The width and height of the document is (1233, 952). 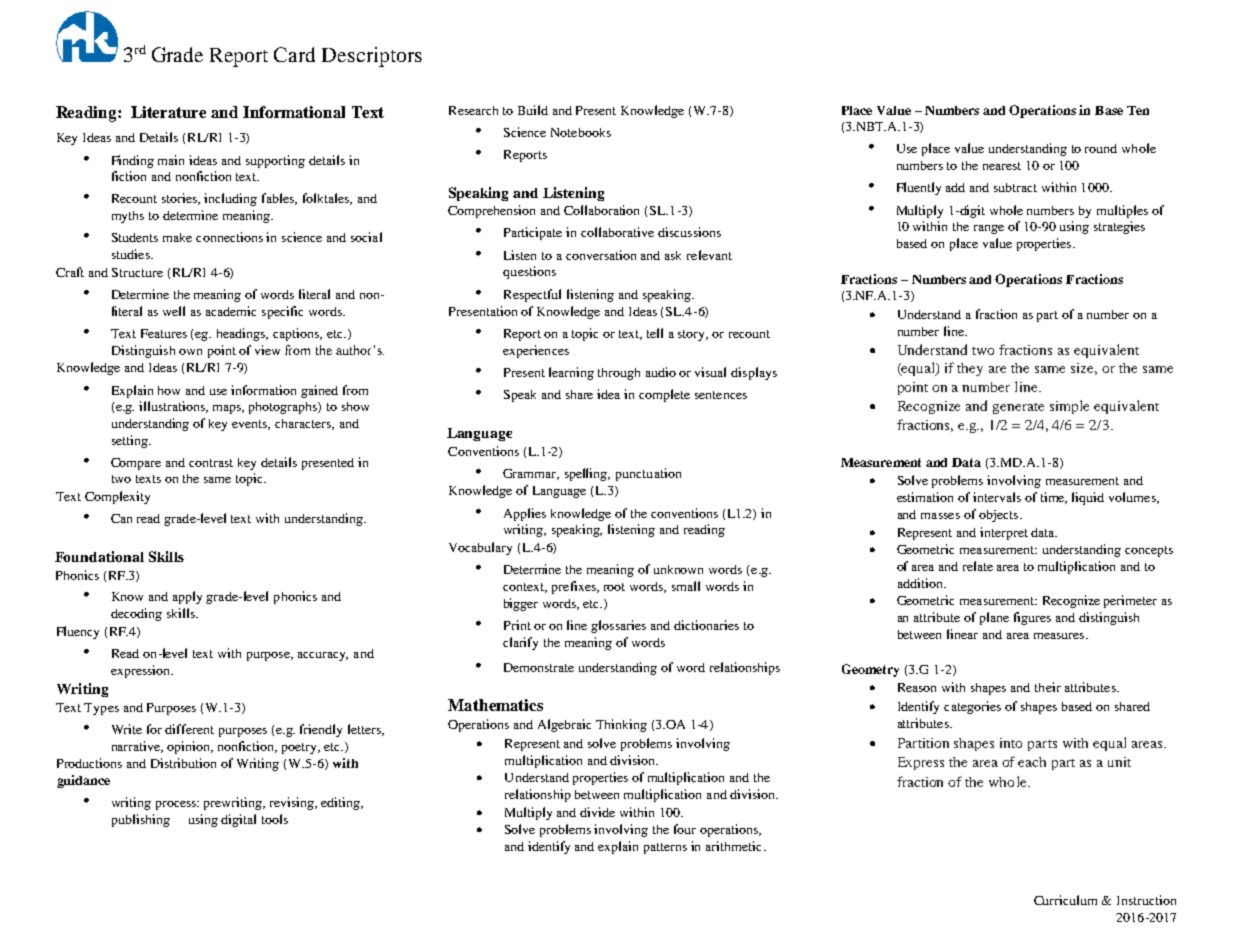 I want to click on intervals, so click(x=997, y=497).
